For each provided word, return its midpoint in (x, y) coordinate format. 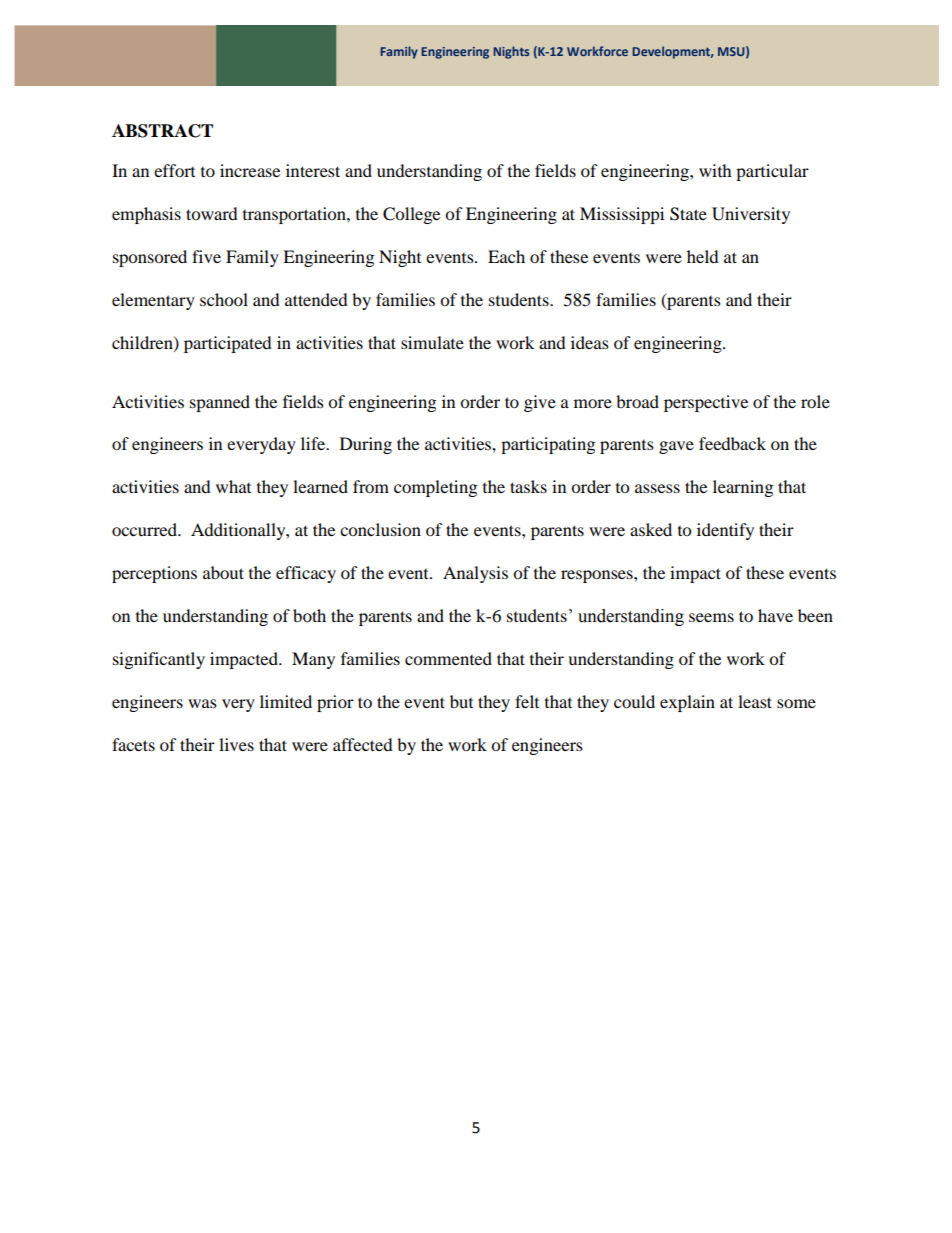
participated (228, 344)
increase (250, 170)
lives (236, 744)
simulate (432, 342)
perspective (706, 403)
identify (725, 531)
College (411, 215)
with (715, 170)
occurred (145, 529)
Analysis (475, 574)
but (461, 701)
